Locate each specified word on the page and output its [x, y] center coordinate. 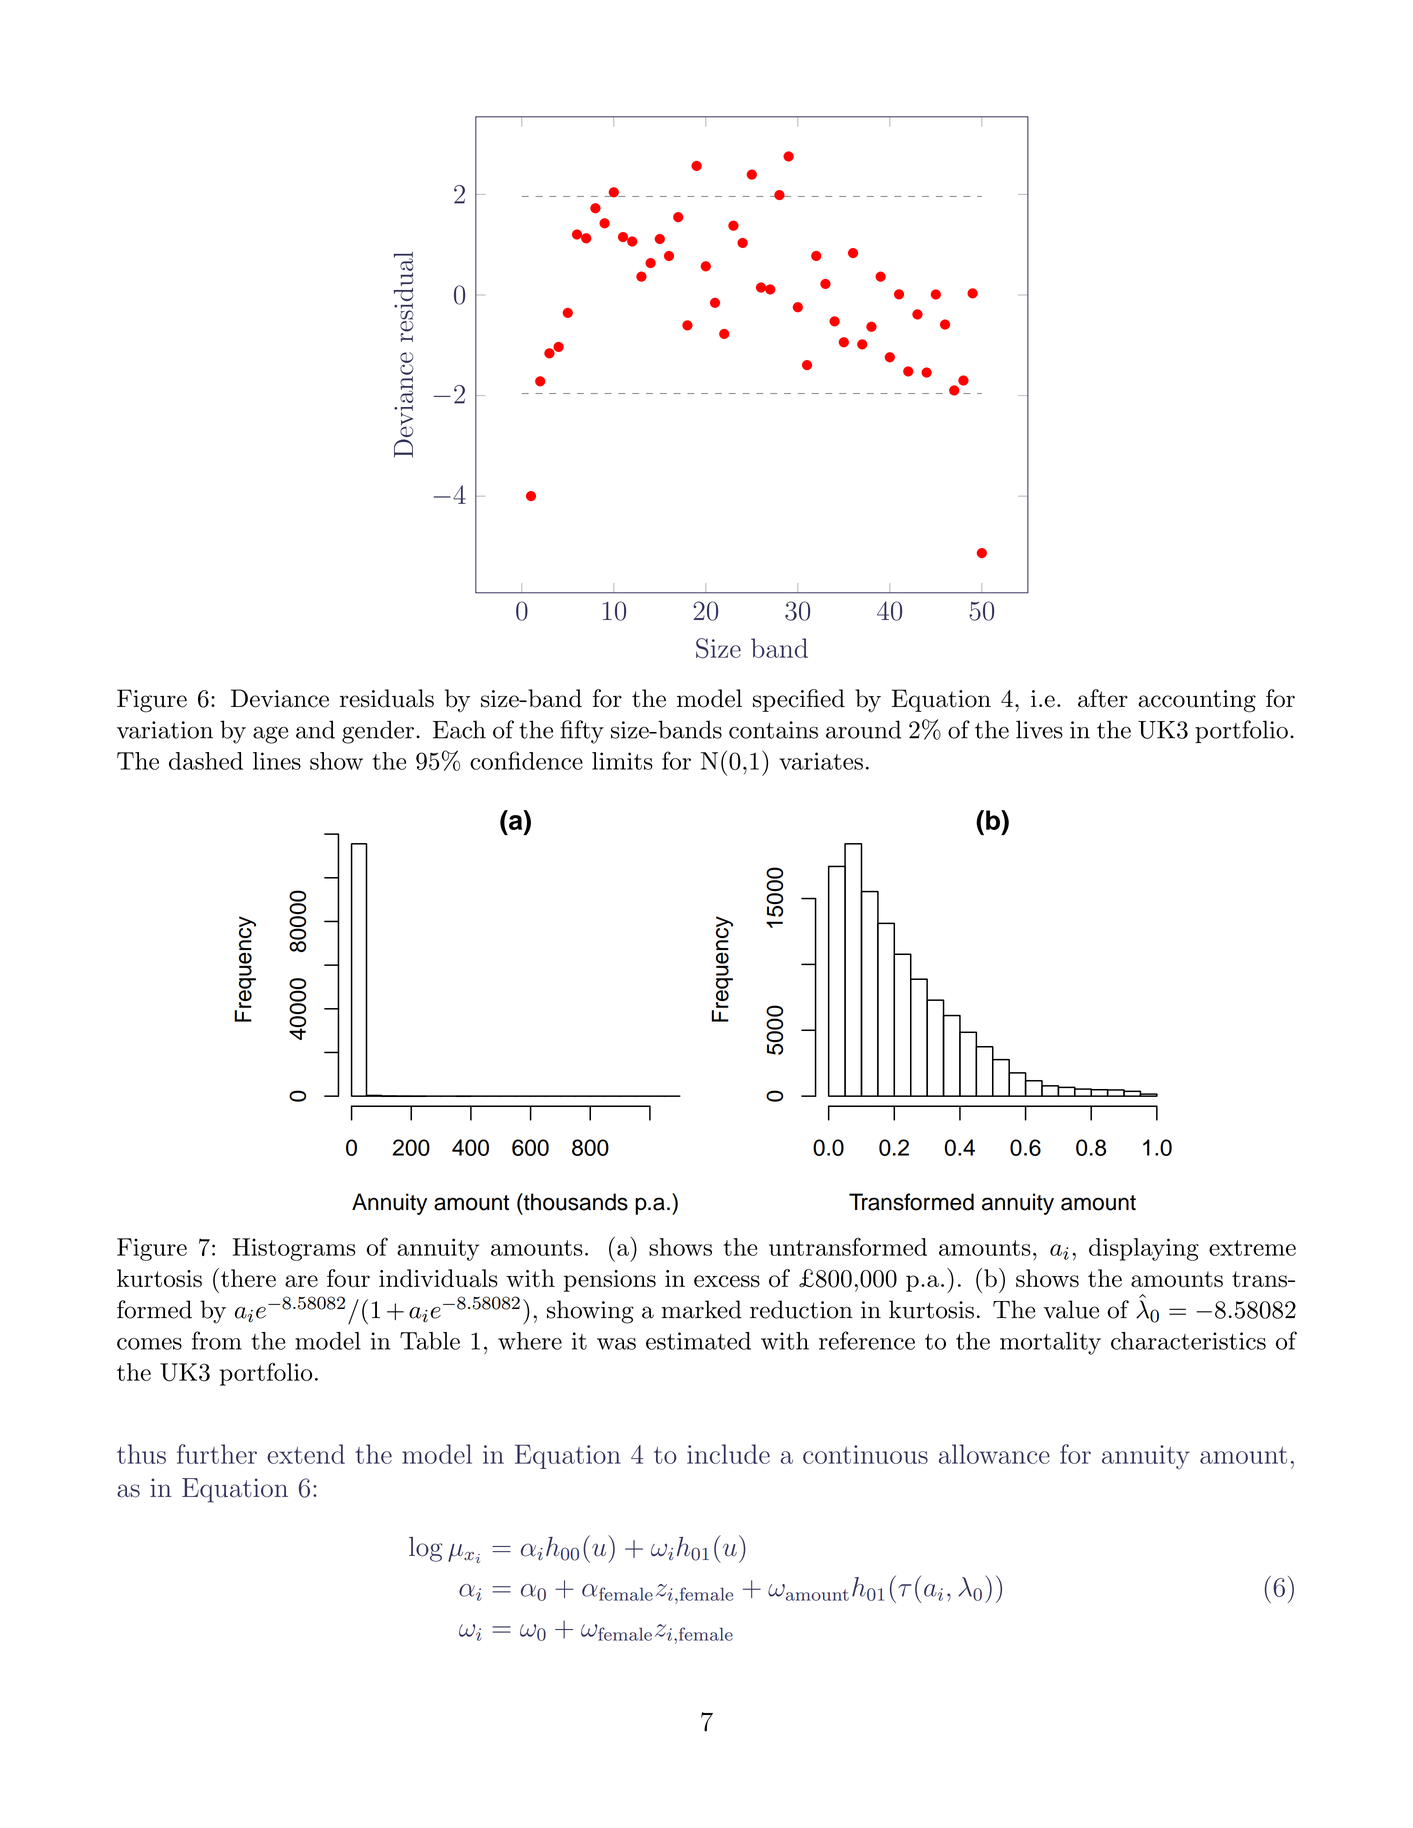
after [1103, 698]
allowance [994, 1454]
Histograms [294, 1249]
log [426, 1549]
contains [773, 730]
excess [727, 1281]
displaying [1144, 1249]
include [728, 1454]
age [270, 735]
